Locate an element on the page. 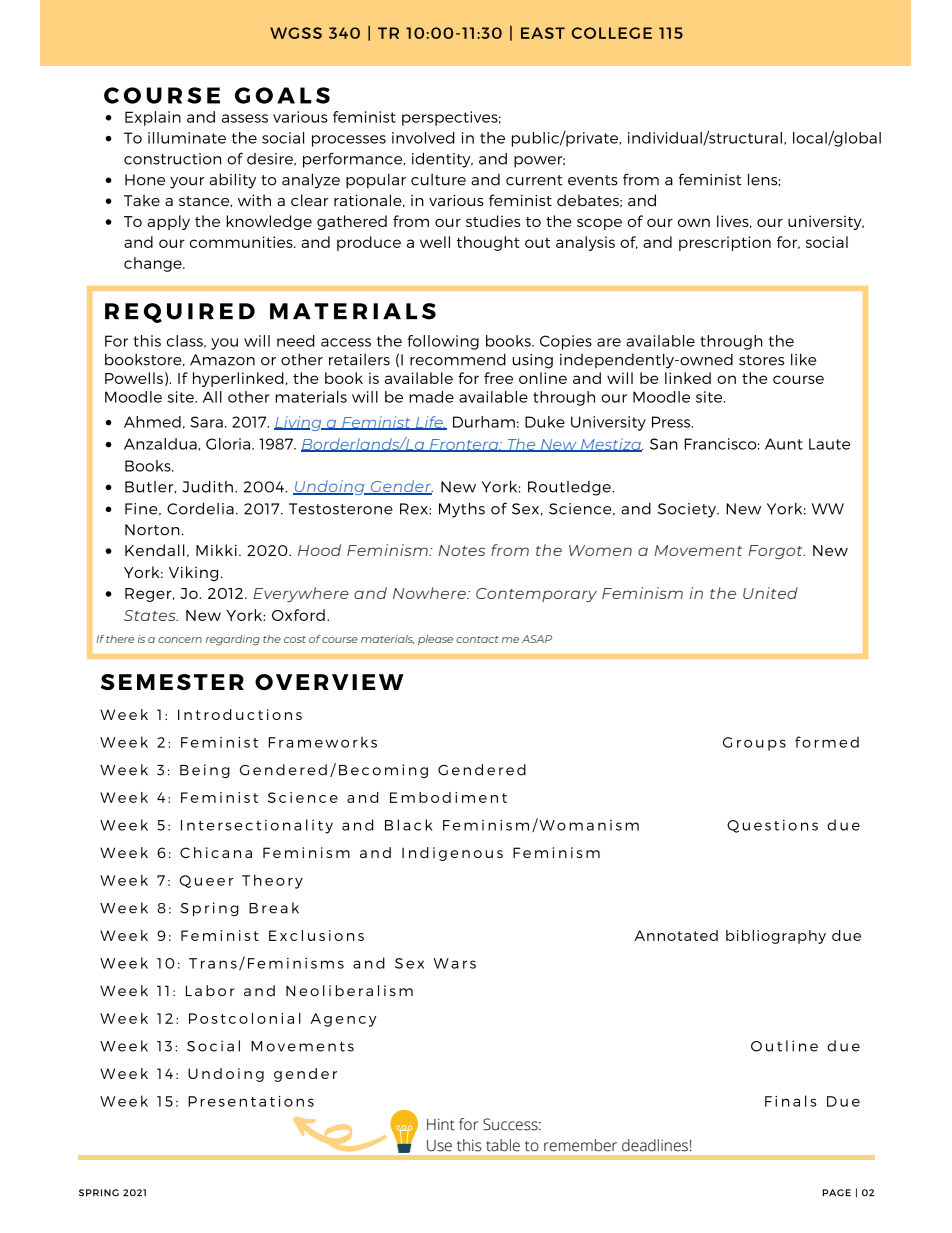  Use is located at coordinates (439, 1146).
